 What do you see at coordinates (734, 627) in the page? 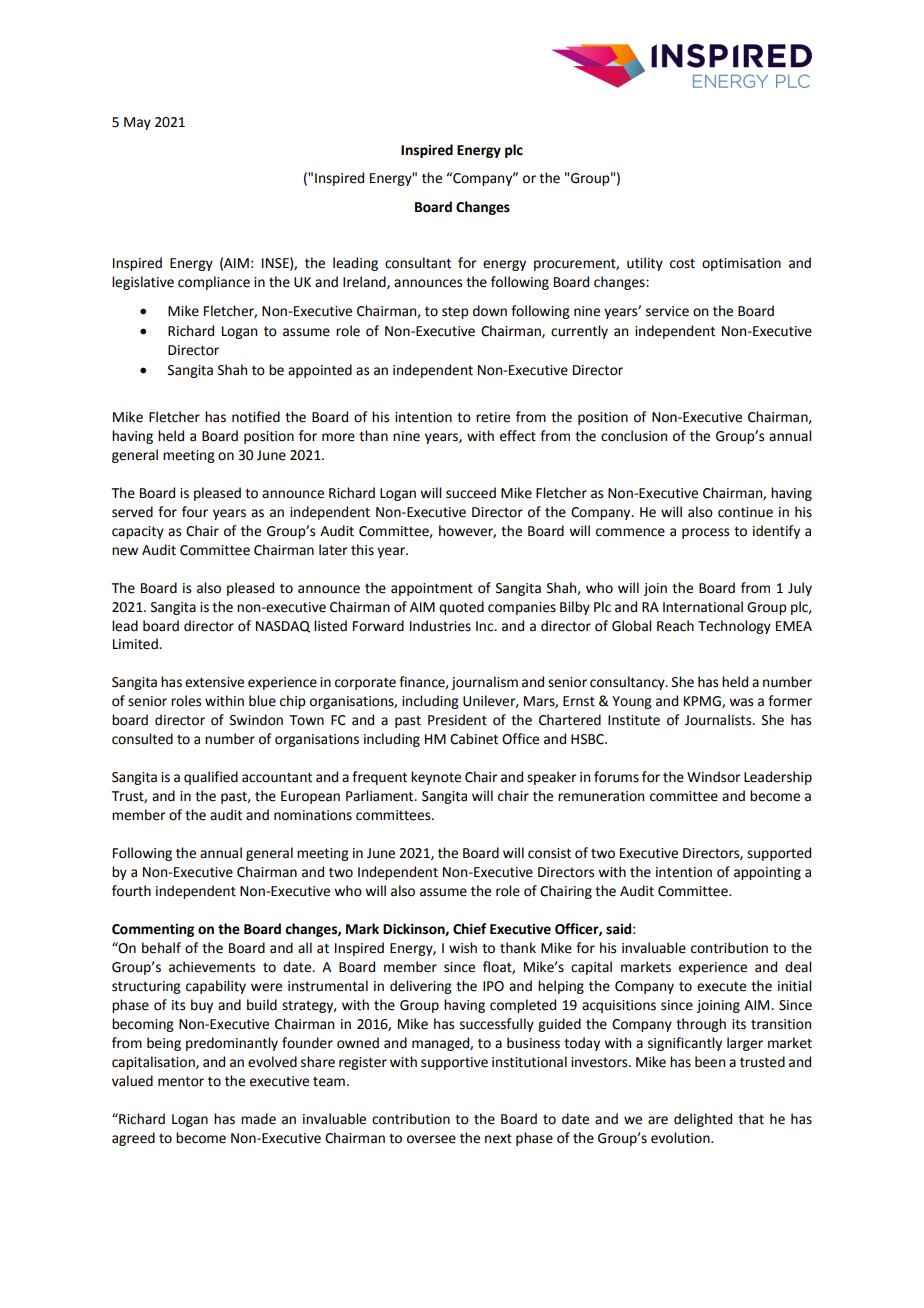
I see `Technology` at bounding box center [734, 627].
